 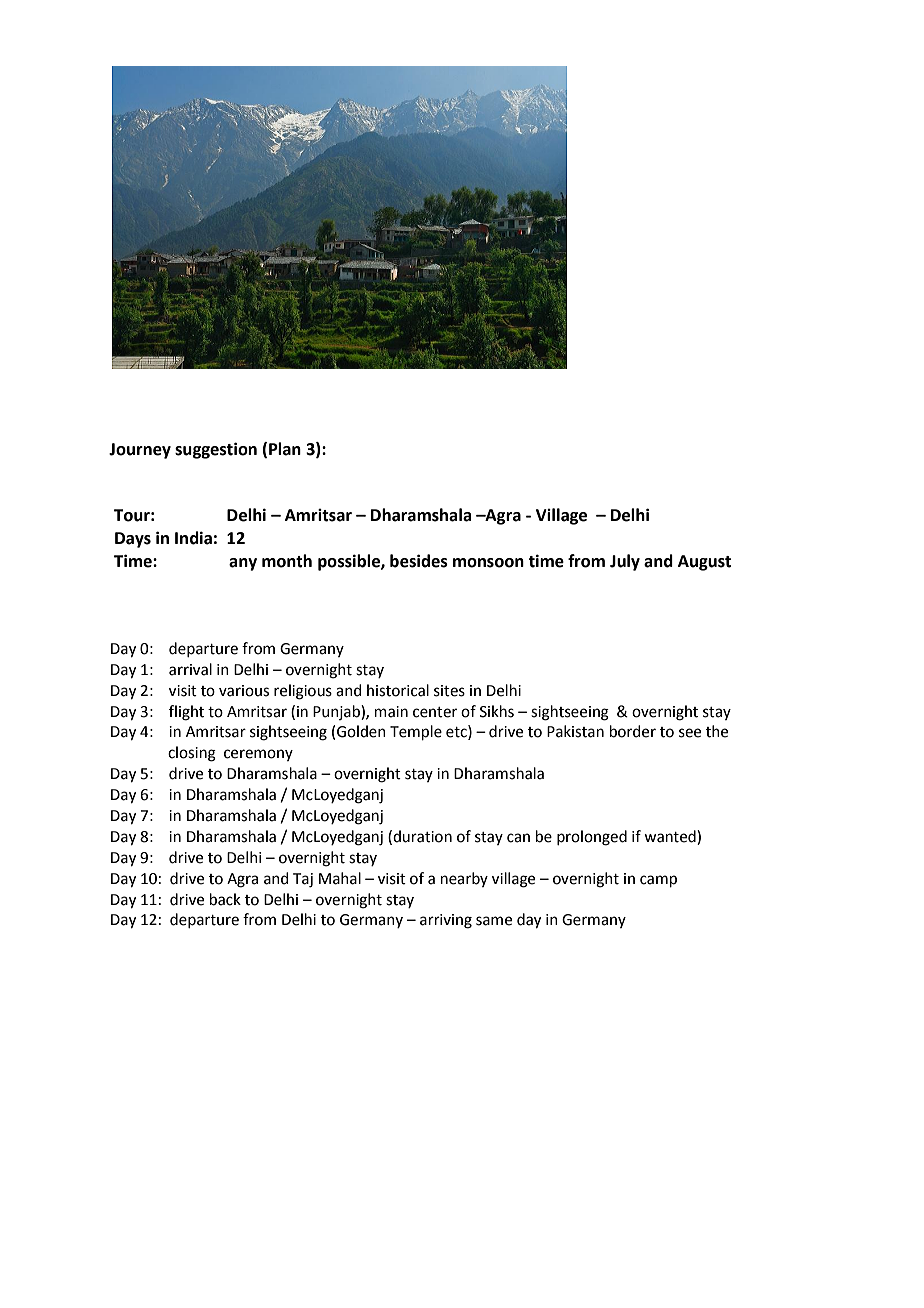 I want to click on July, so click(x=625, y=562).
